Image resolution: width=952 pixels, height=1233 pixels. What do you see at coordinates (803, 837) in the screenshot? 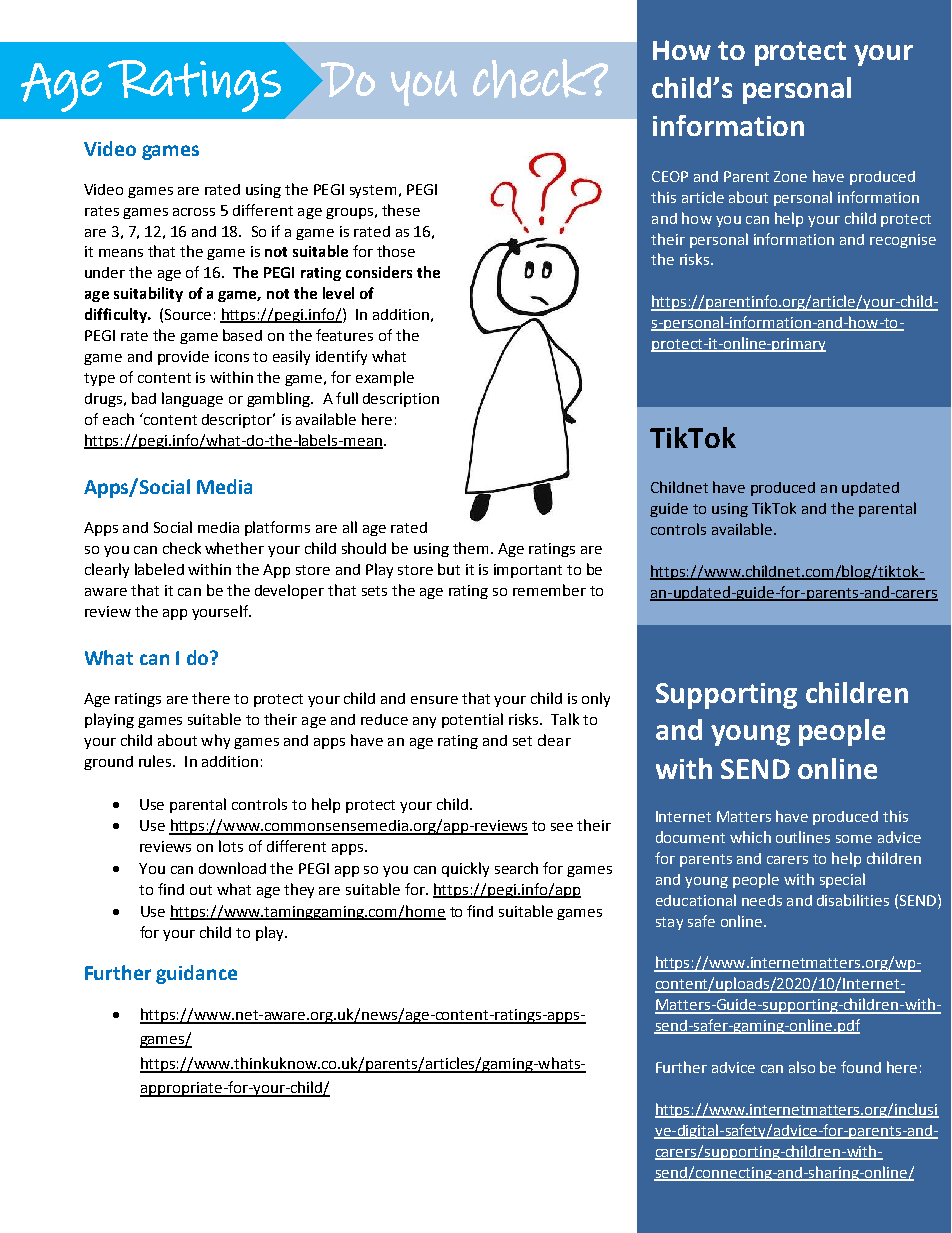
I see `outlines` at bounding box center [803, 837].
